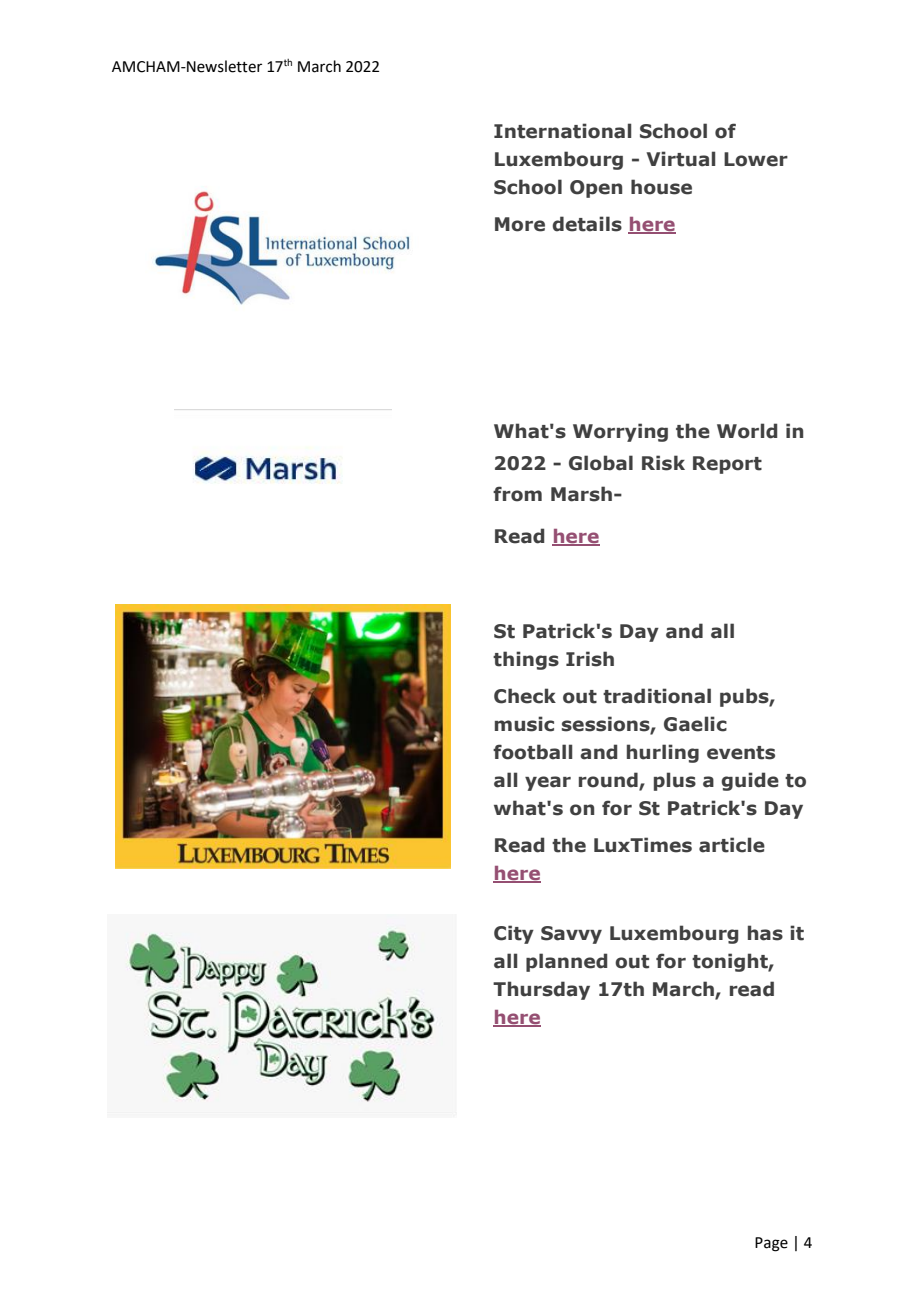 This screenshot has height=1308, width=924. What do you see at coordinates (548, 783) in the screenshot?
I see `year` at bounding box center [548, 783].
